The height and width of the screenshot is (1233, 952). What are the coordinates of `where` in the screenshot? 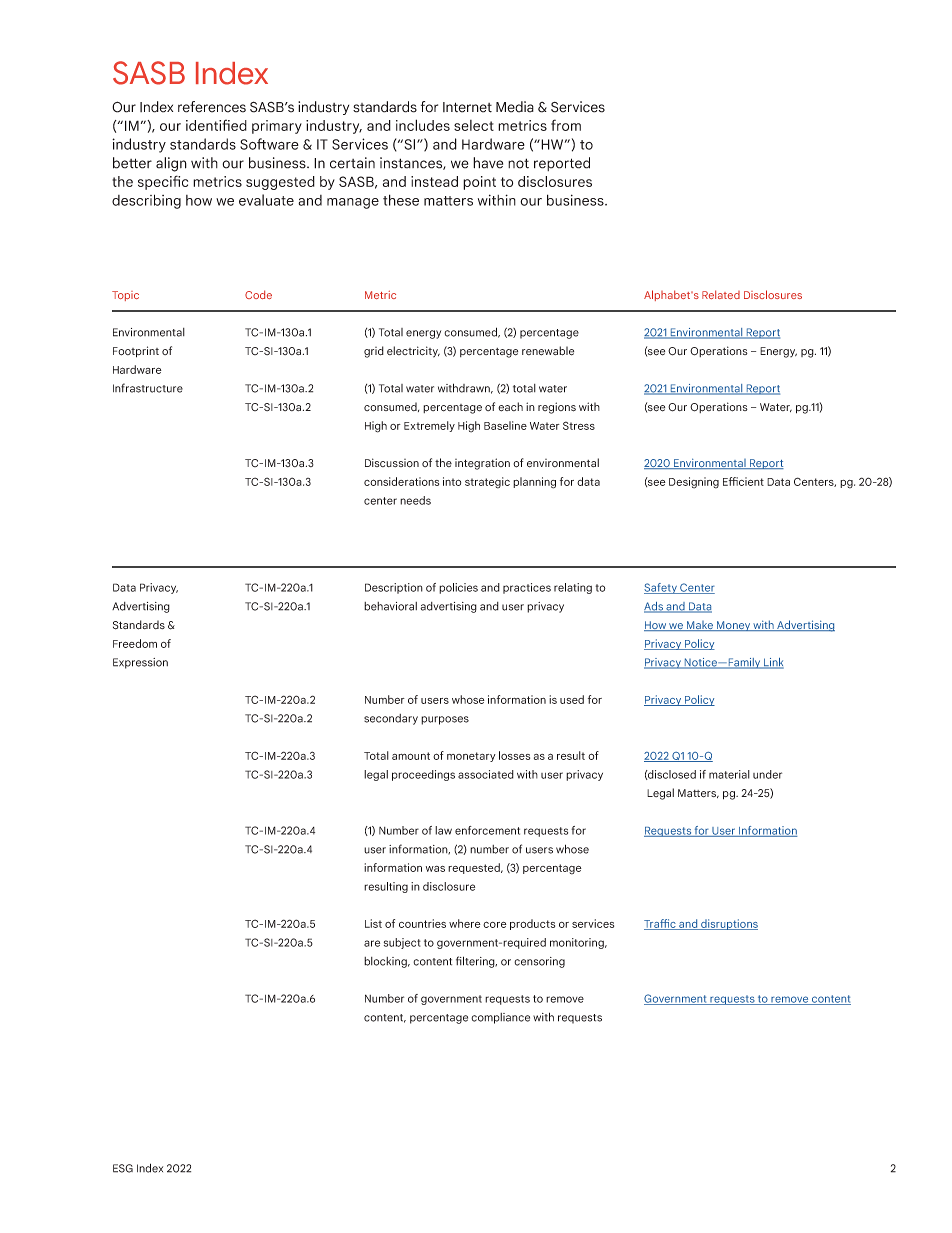 It's located at (465, 923).
